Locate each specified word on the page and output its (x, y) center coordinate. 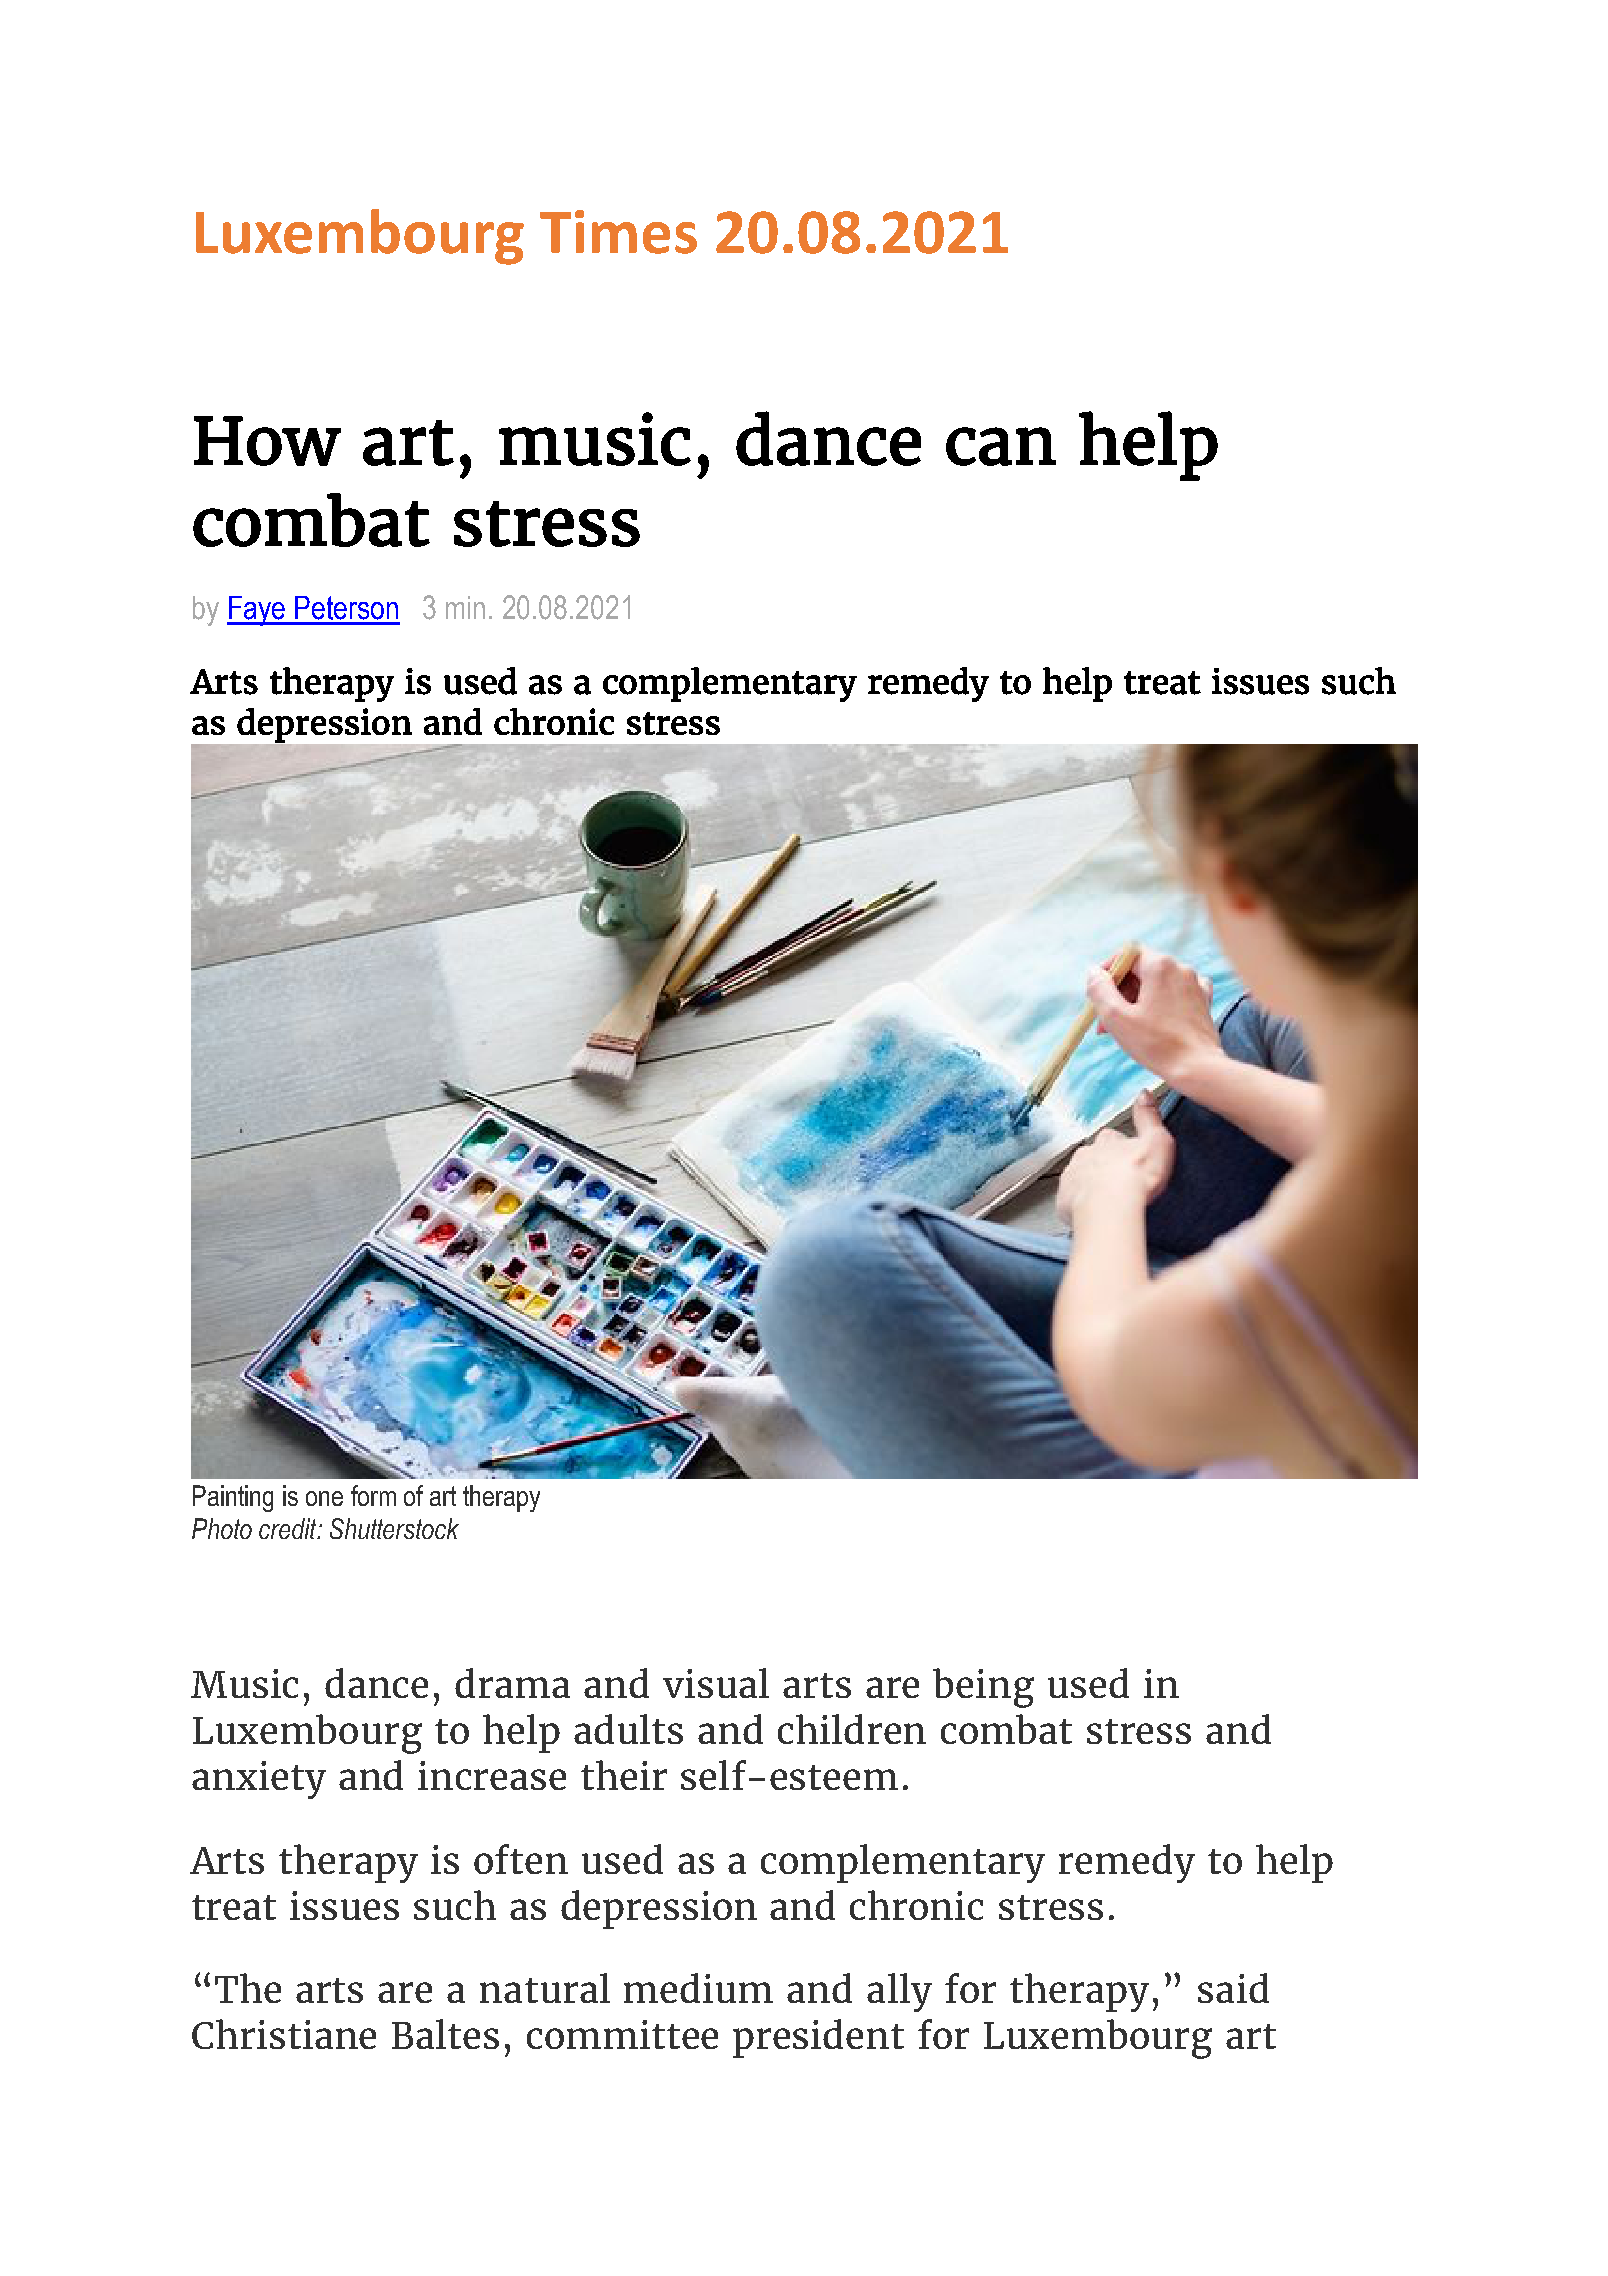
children (852, 1729)
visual (716, 1683)
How (267, 441)
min (465, 607)
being (983, 1688)
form (373, 1495)
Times (618, 232)
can (1001, 446)
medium (698, 1988)
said (1233, 1988)
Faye (257, 611)
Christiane (284, 2034)
